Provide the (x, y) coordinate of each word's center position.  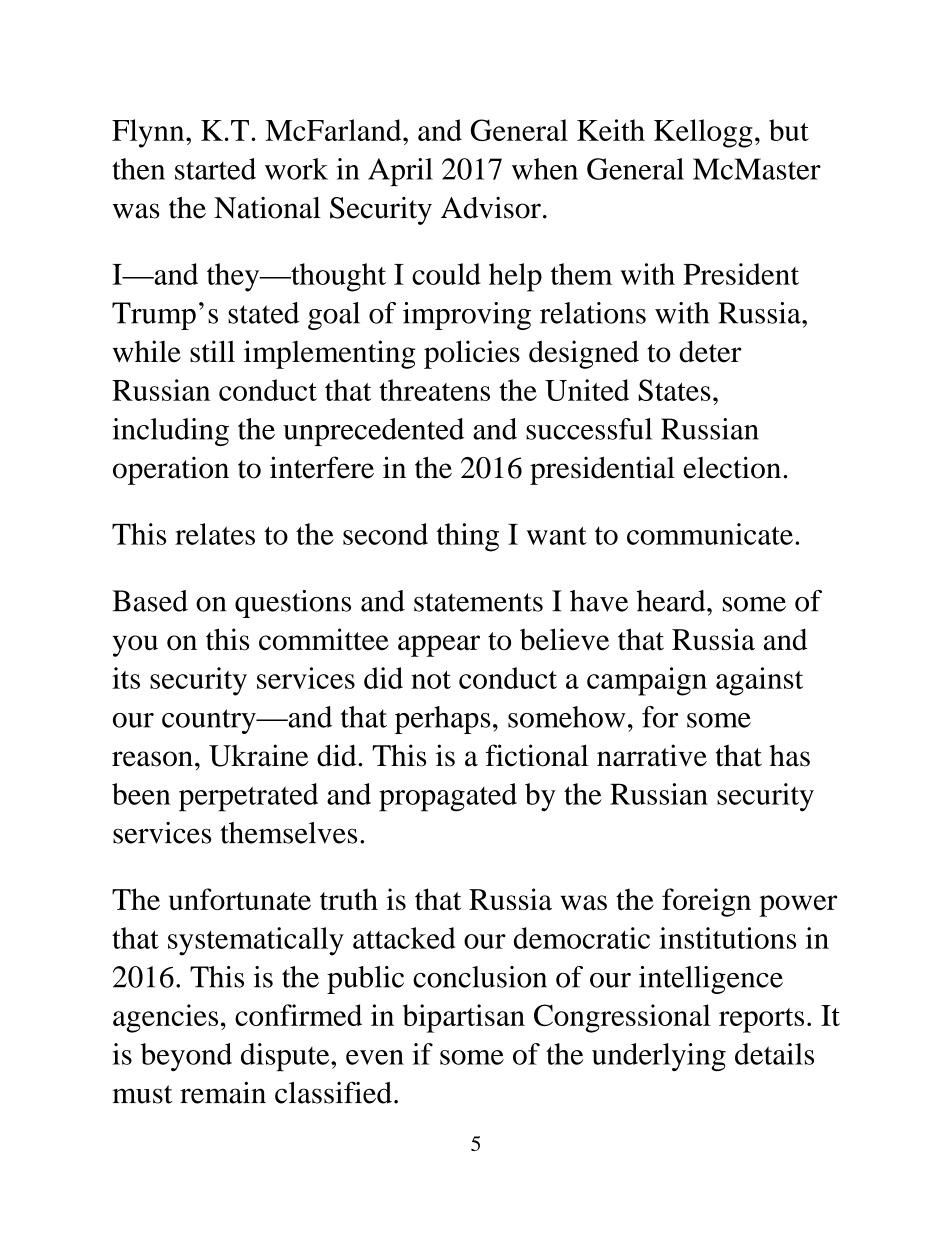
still (212, 351)
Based (150, 601)
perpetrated (248, 797)
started (215, 169)
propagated (448, 797)
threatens (434, 390)
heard (672, 601)
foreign (706, 902)
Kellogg (703, 133)
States (674, 390)
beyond (186, 1057)
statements (478, 602)
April (400, 172)
